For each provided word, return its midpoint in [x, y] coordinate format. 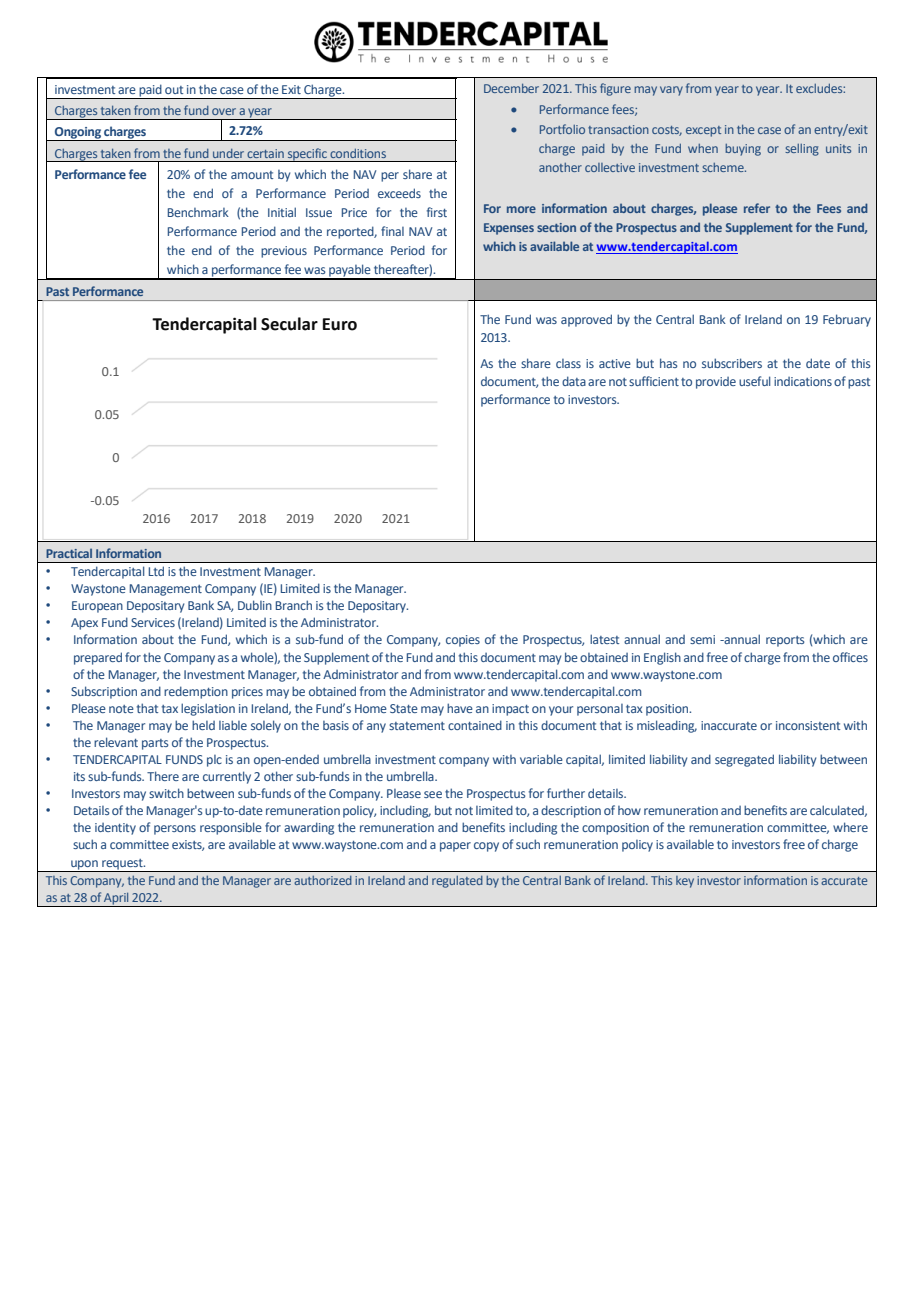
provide [716, 383]
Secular [289, 324]
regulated [457, 882]
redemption [196, 692]
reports [785, 641]
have [460, 708]
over [224, 111]
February [847, 320]
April [116, 899]
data [574, 381]
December [511, 88]
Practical [69, 553]
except [703, 131]
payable [350, 272]
